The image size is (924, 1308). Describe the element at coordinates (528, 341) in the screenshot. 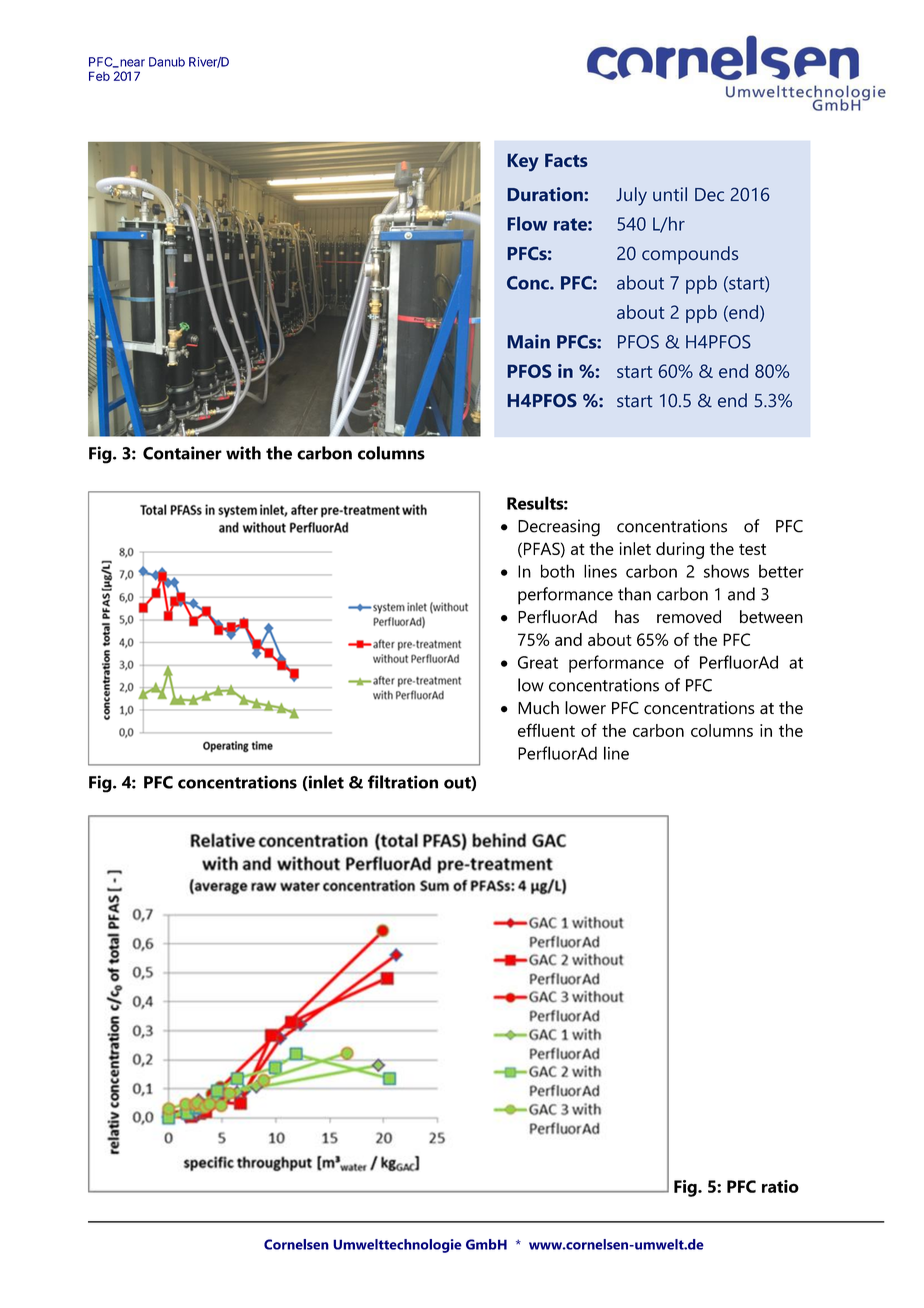

I see `Main` at that location.
